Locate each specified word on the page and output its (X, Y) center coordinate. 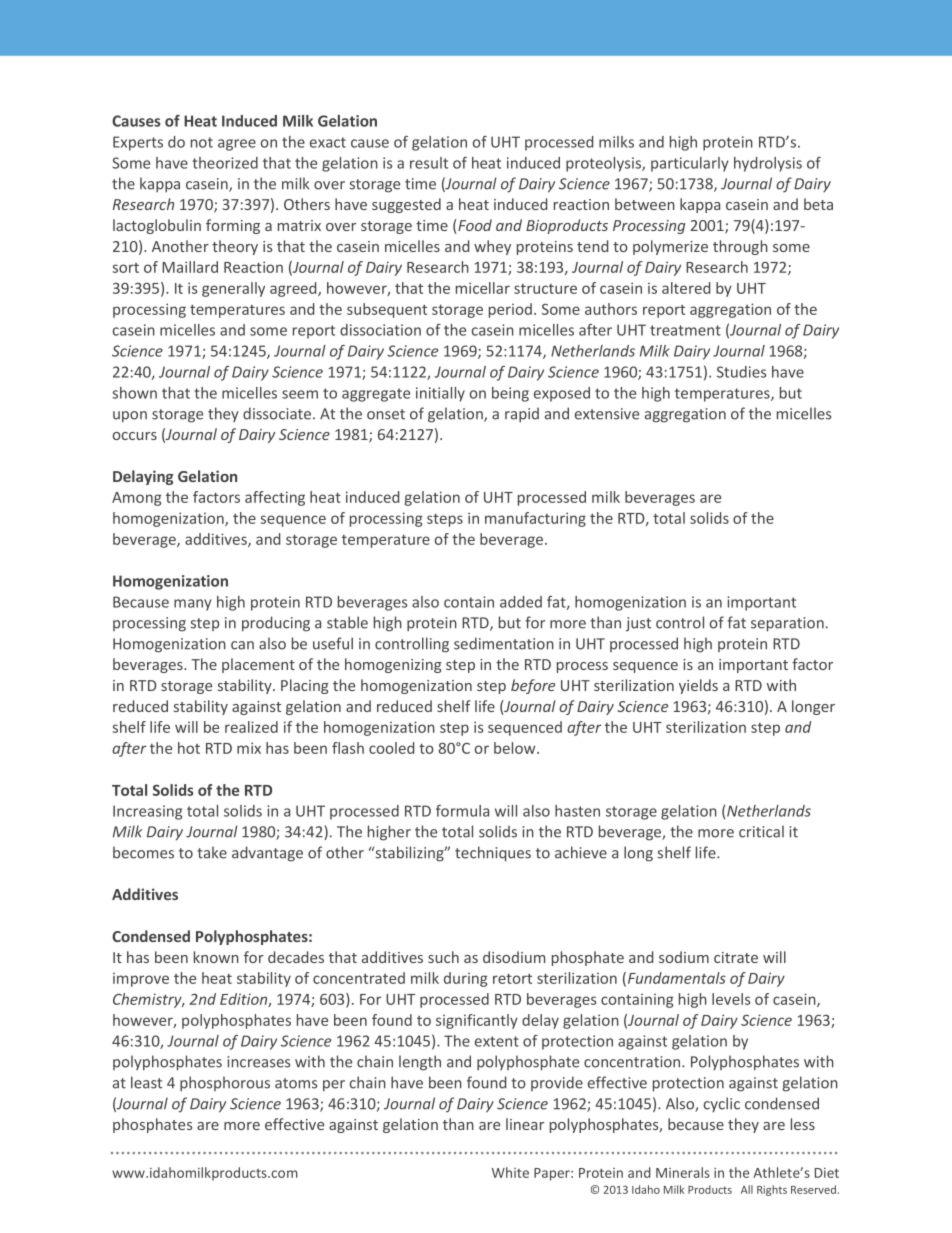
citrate (736, 957)
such (443, 957)
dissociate (277, 413)
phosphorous (225, 1083)
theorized (225, 163)
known (216, 957)
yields (698, 686)
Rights (772, 1190)
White (510, 1172)
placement (258, 665)
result (429, 163)
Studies (741, 372)
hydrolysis (768, 164)
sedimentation (504, 643)
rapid (522, 414)
